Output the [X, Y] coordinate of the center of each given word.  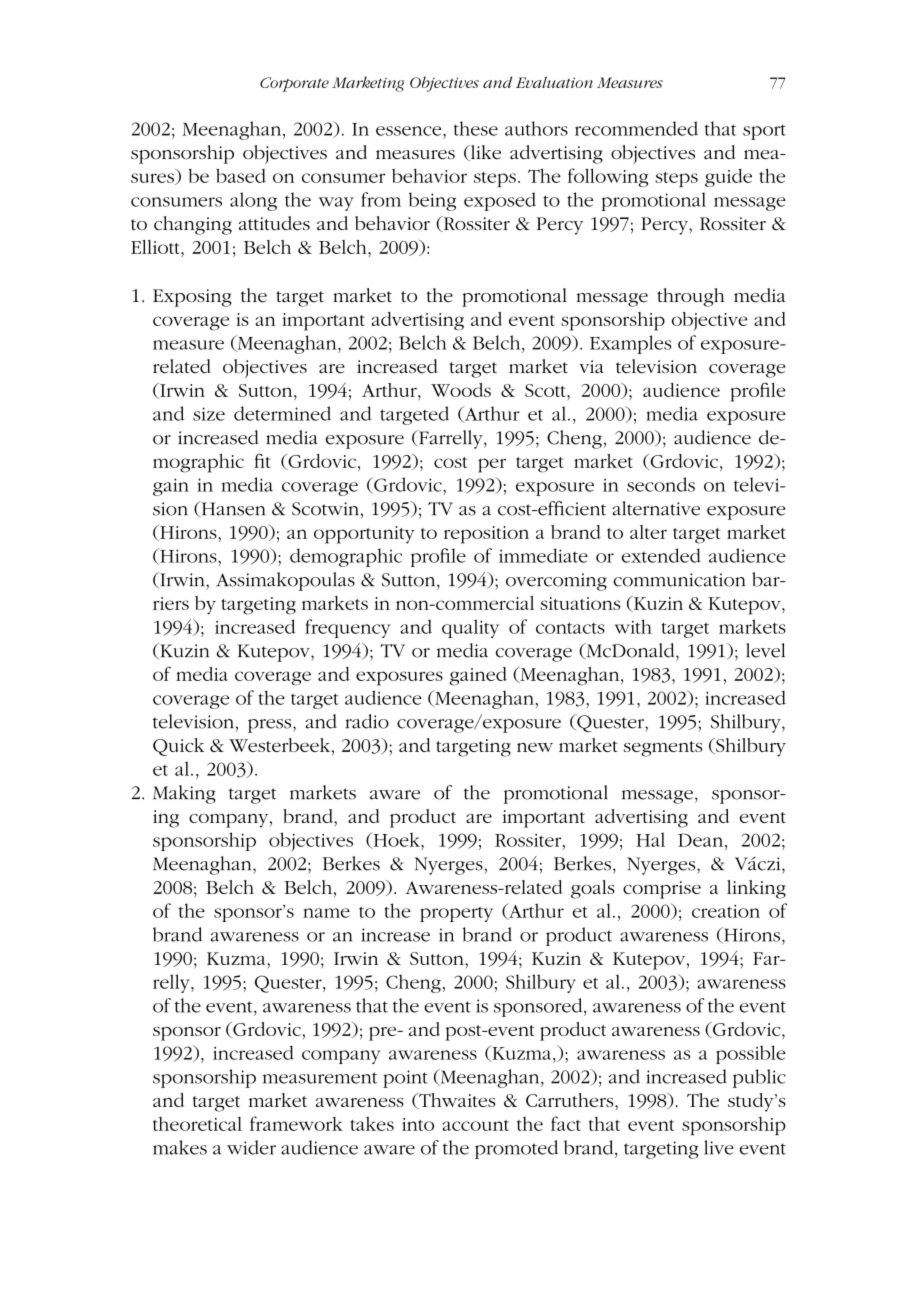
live [719, 1147]
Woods [461, 390]
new [535, 747]
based [241, 175]
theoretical [197, 1124]
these [476, 128]
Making [184, 794]
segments [663, 749]
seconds [661, 484]
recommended [636, 128]
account [475, 1125]
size [209, 414]
